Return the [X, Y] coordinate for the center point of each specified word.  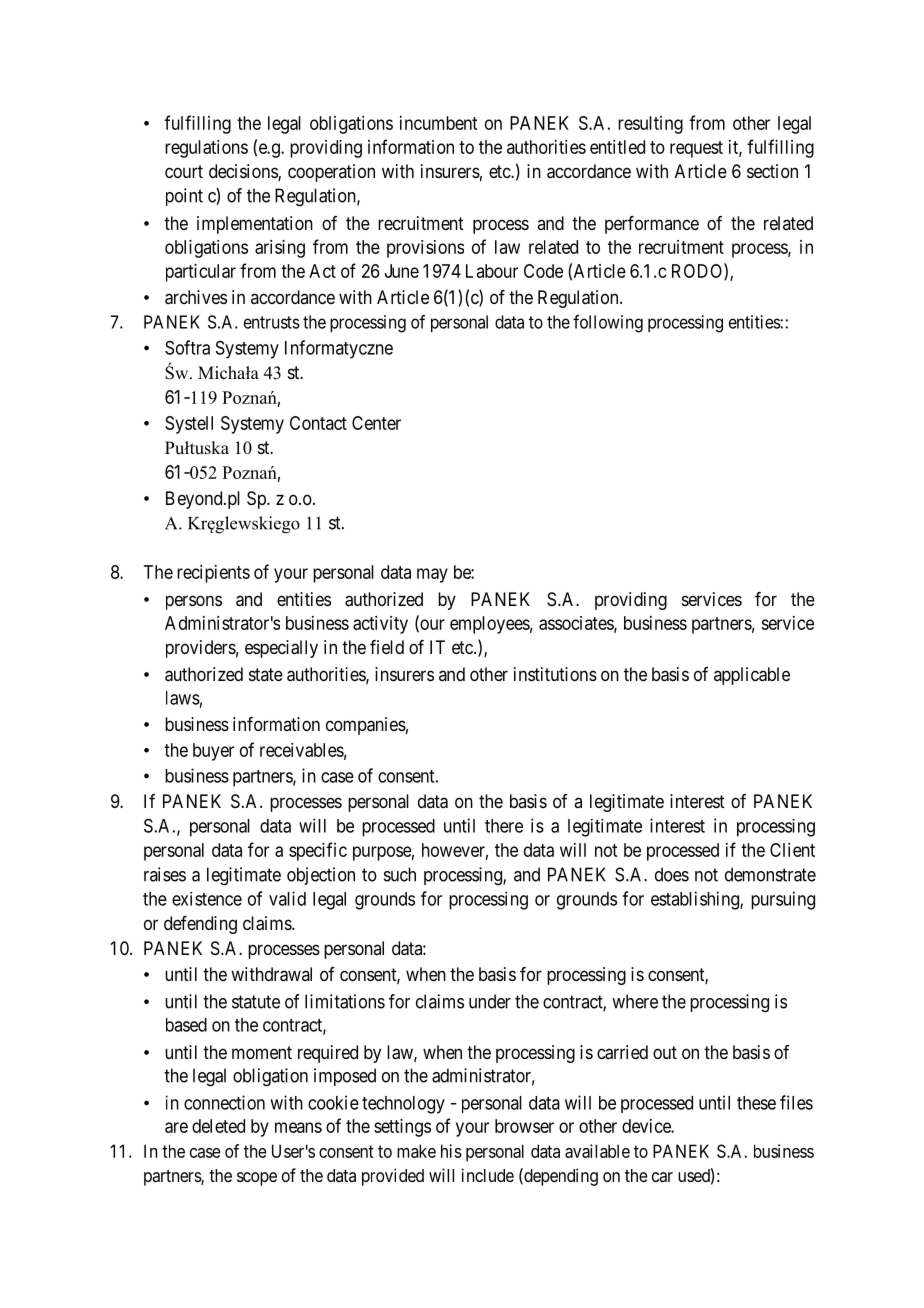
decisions [244, 172]
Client [792, 850]
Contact [318, 423]
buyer [213, 752]
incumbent [438, 123]
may [432, 575]
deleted [218, 1126]
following [608, 324]
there [504, 826]
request [696, 149]
